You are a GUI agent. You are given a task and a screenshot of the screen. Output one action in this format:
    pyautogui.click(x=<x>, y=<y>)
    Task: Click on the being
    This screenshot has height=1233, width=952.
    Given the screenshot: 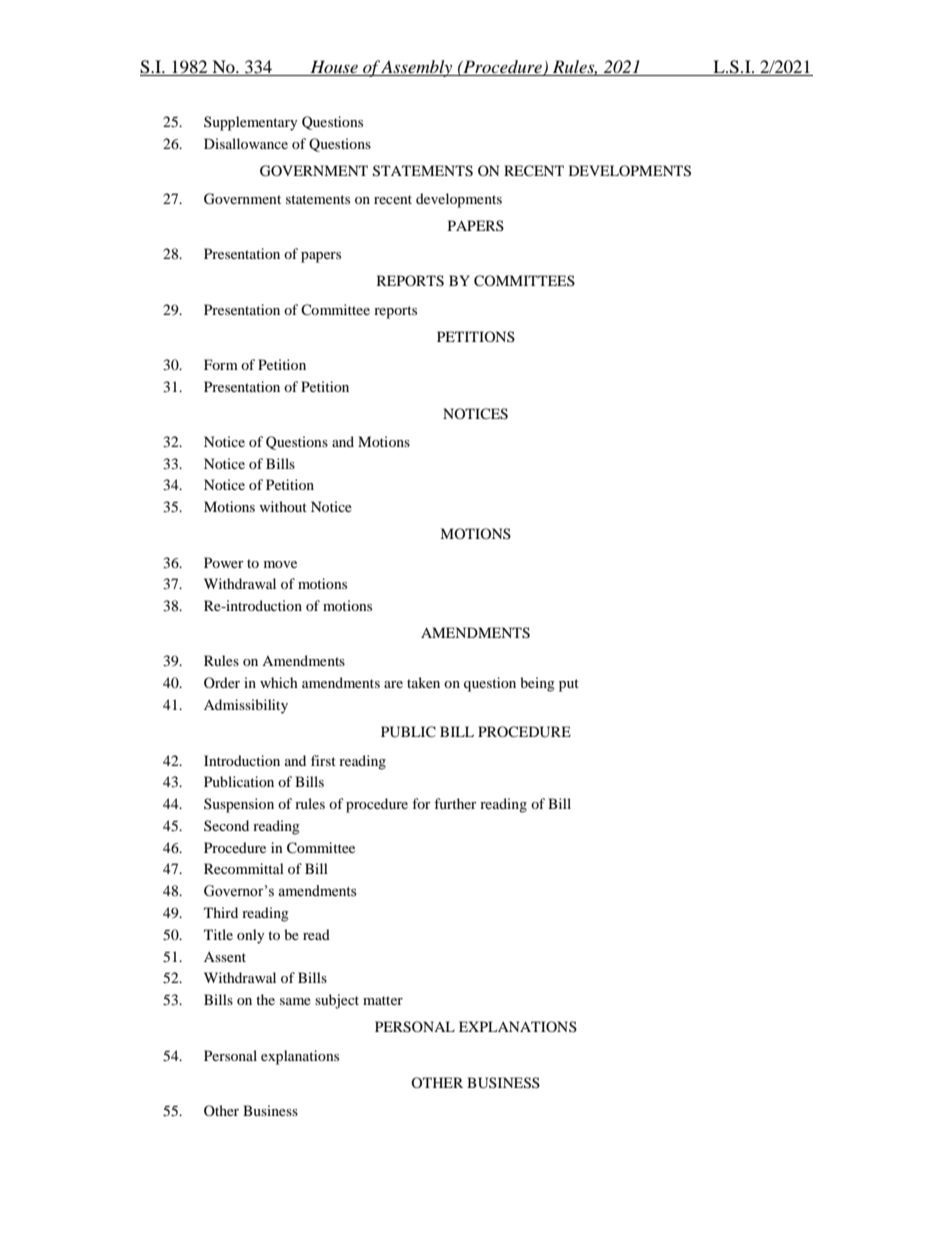 What is the action you would take?
    pyautogui.click(x=537, y=684)
